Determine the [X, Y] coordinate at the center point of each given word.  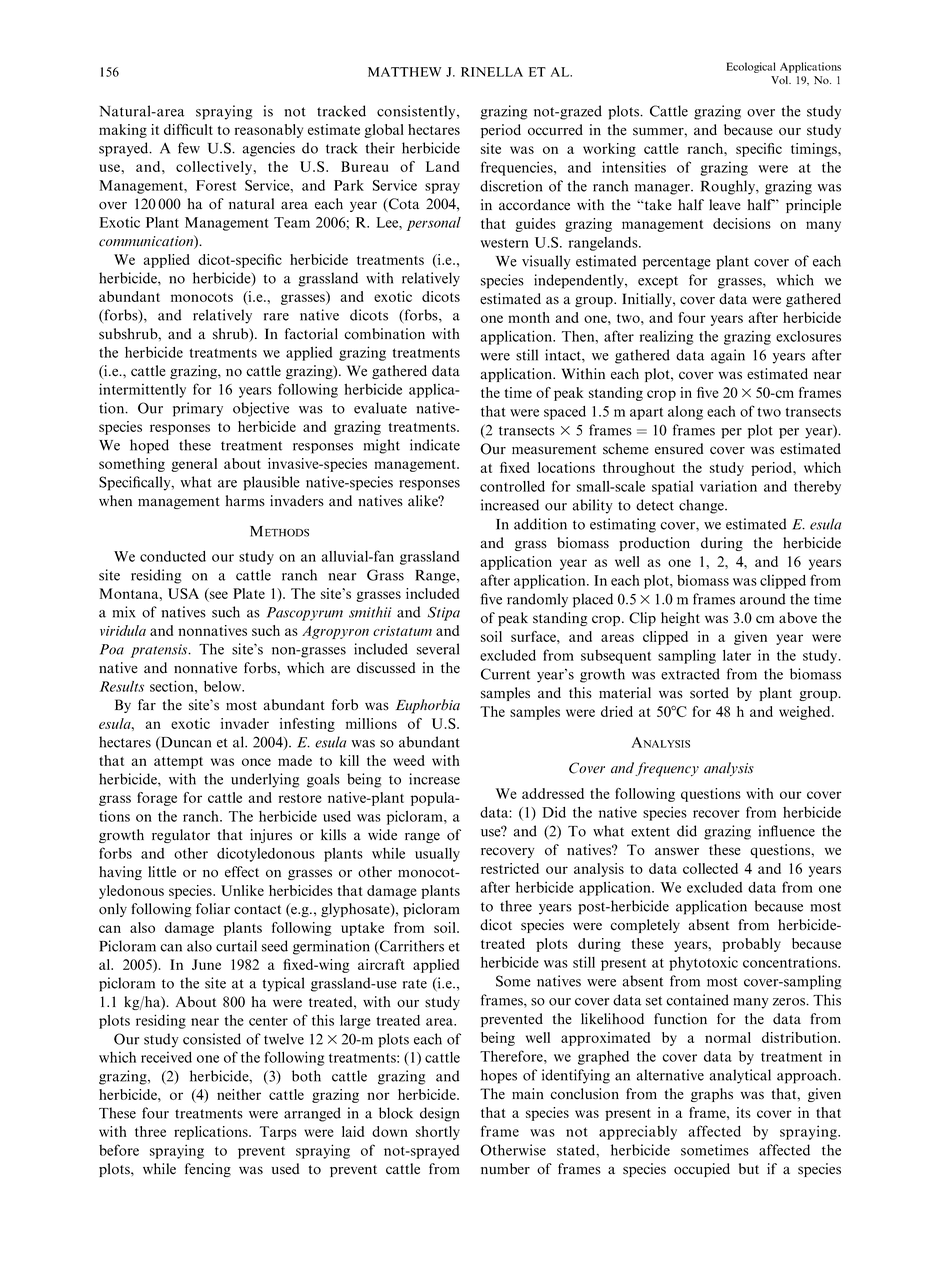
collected [710, 868]
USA [183, 593]
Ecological [751, 67]
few [189, 148]
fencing [208, 1170]
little [162, 872]
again [728, 356]
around [763, 599]
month [529, 317]
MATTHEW [404, 72]
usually [437, 855]
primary [198, 409]
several [438, 649]
